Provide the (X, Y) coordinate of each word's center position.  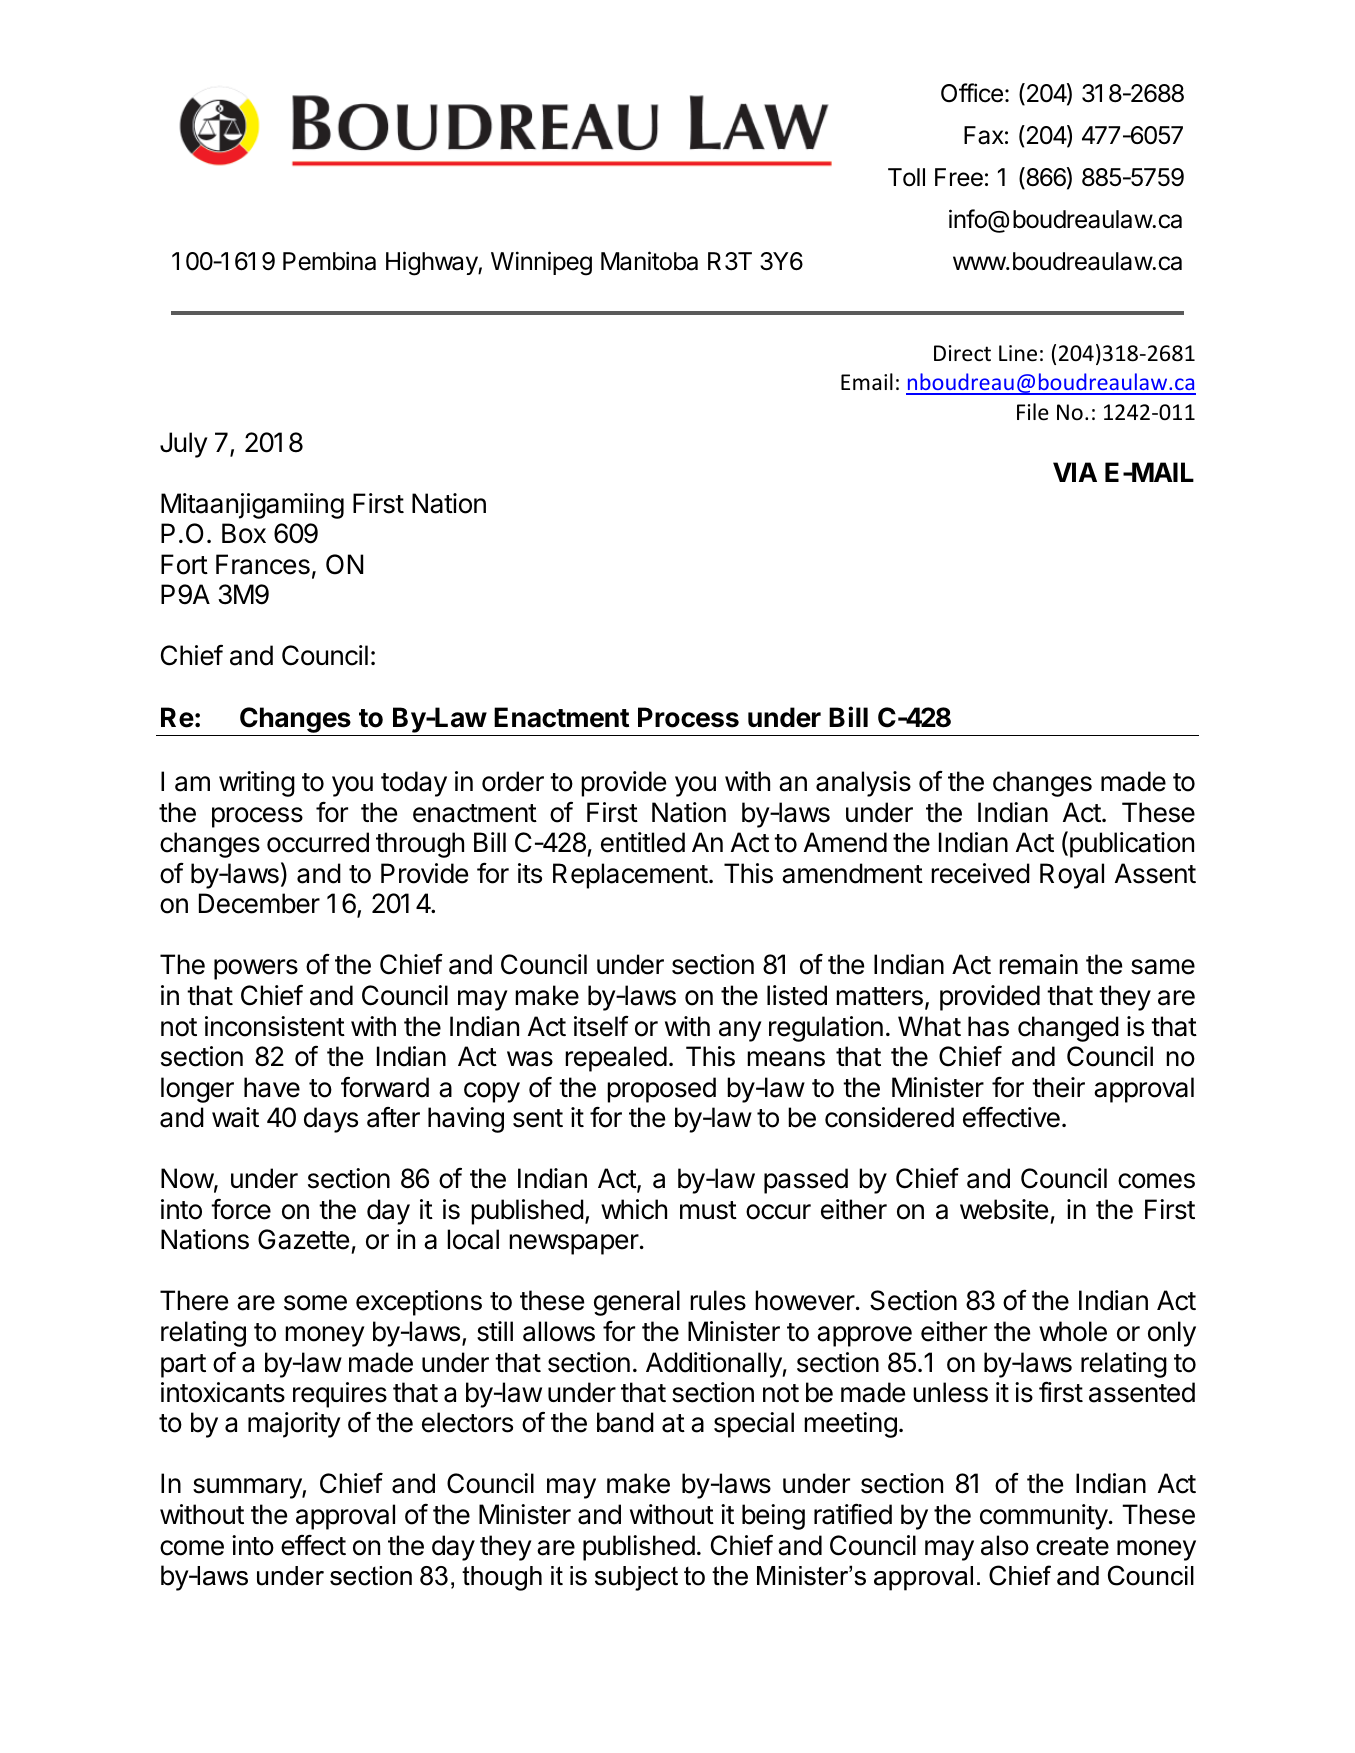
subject (636, 1578)
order (513, 781)
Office (972, 93)
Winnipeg (541, 263)
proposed (661, 1090)
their (1058, 1087)
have (272, 1087)
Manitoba (649, 261)
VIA (1075, 472)
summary (248, 1488)
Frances (263, 564)
